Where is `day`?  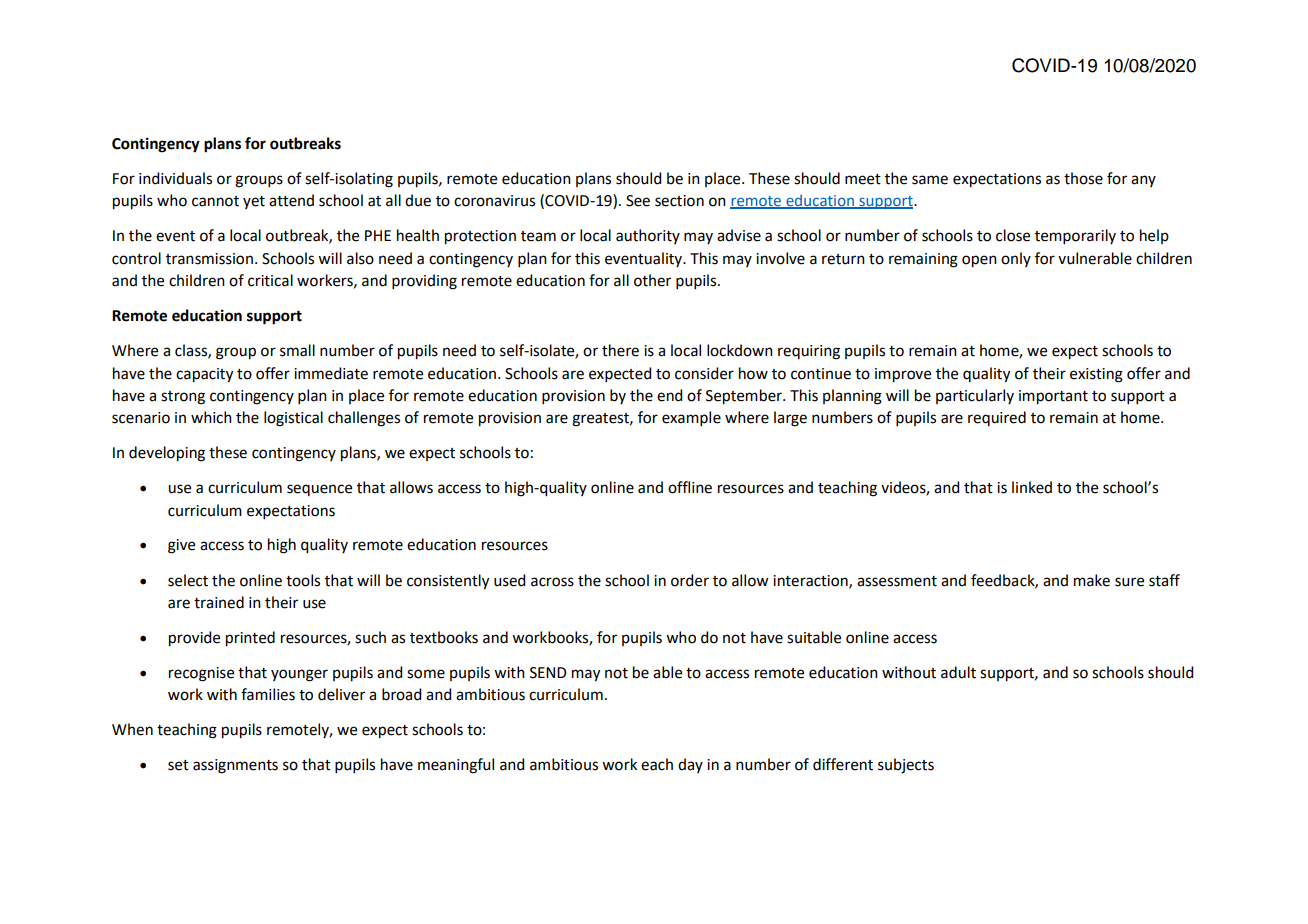
day is located at coordinates (690, 765).
